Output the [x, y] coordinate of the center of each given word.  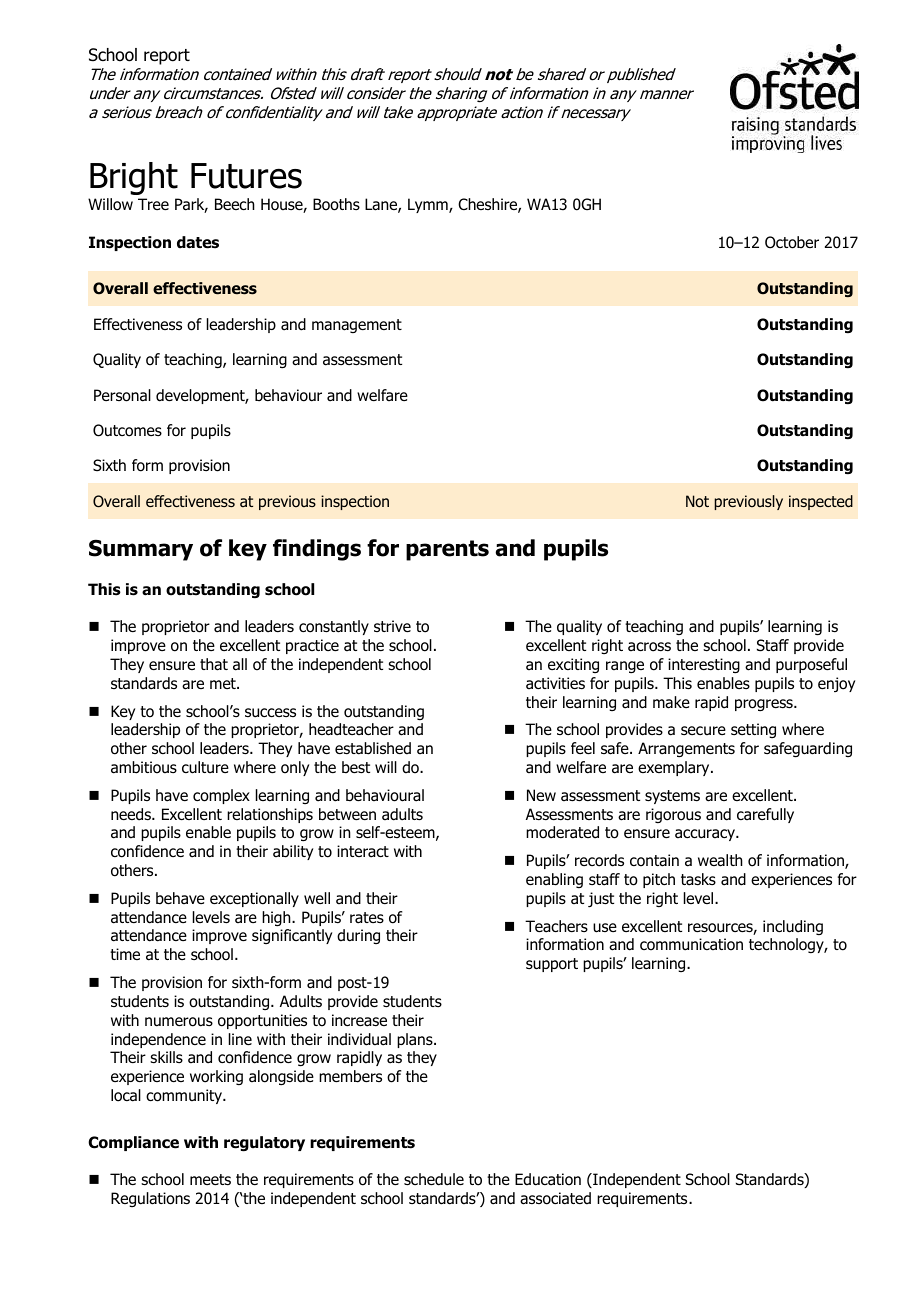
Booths [336, 204]
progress [765, 705]
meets [210, 1179]
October [792, 242]
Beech [235, 204]
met [224, 683]
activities [555, 683]
